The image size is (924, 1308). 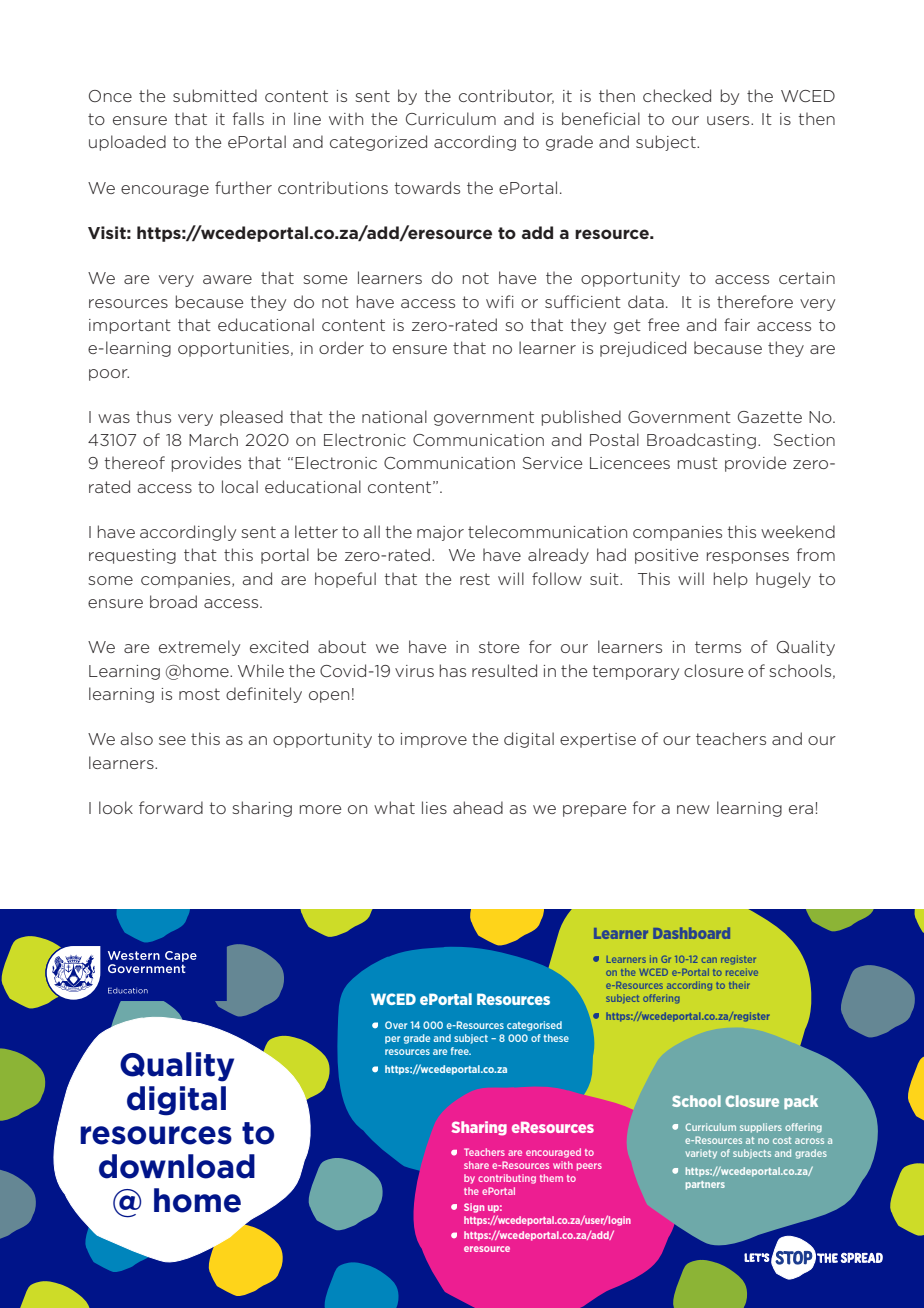 I want to click on download, so click(x=177, y=1166).
